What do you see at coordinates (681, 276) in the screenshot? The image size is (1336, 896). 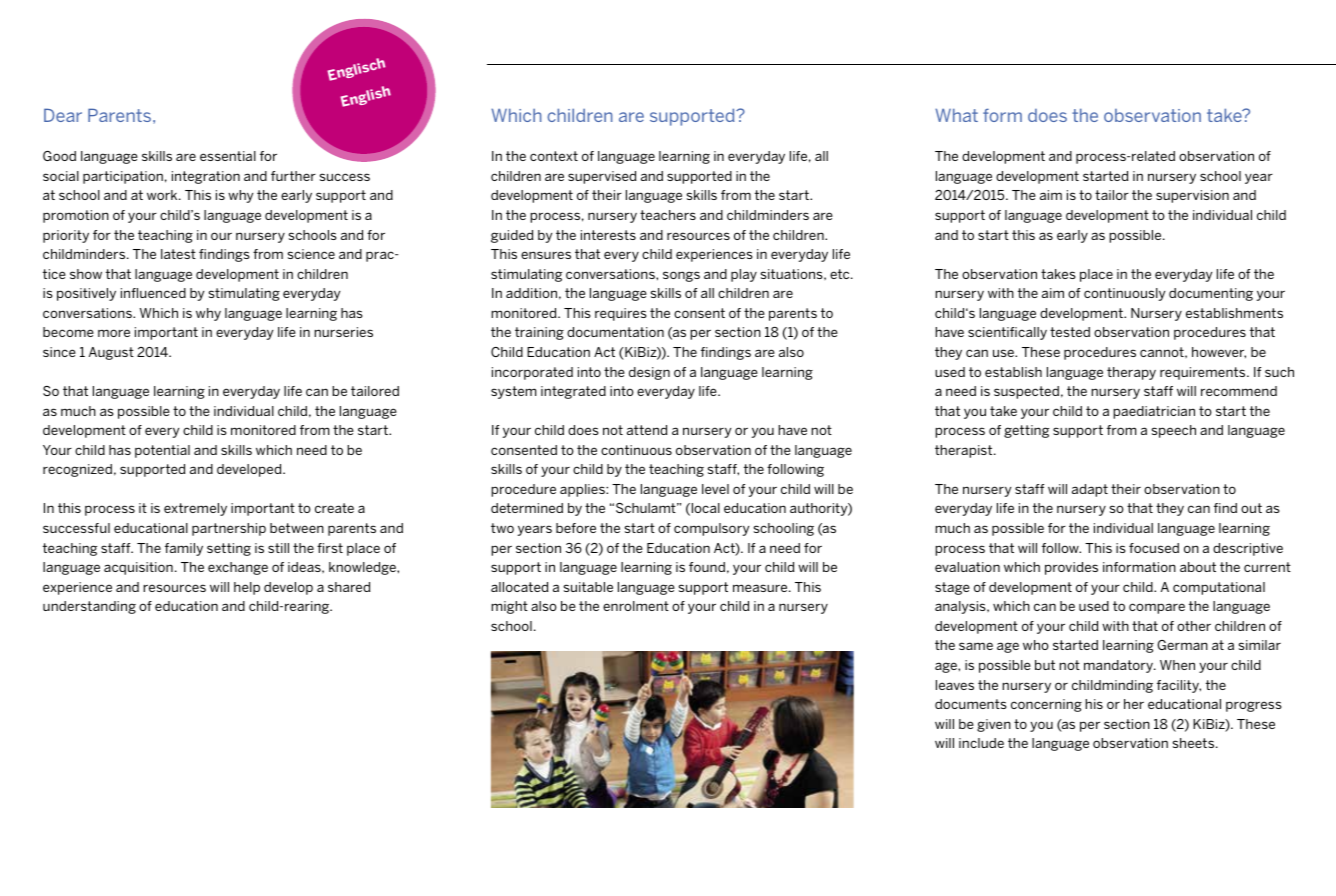 I see `songs` at bounding box center [681, 276].
